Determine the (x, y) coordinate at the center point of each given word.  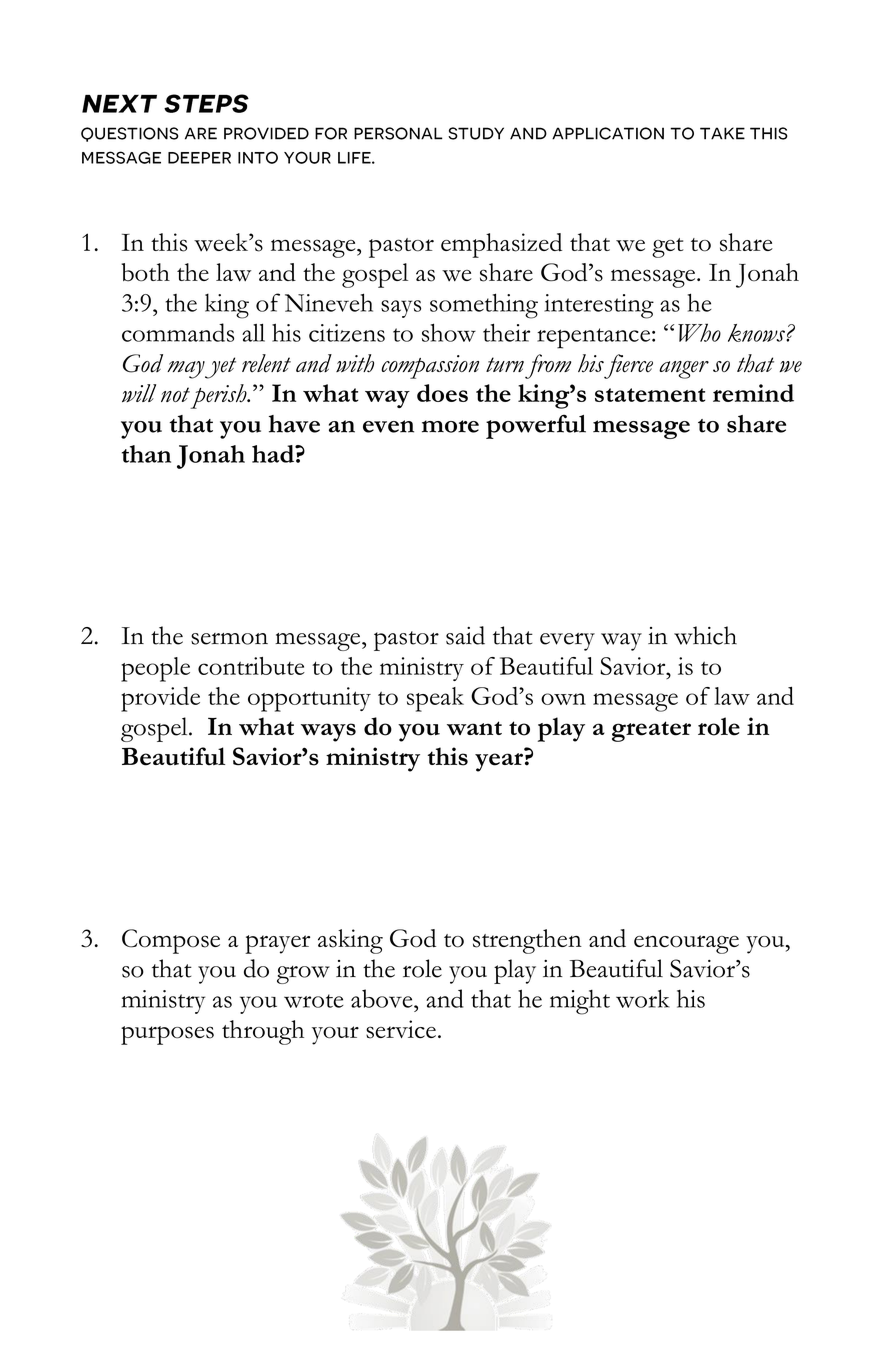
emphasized (501, 245)
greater (651, 731)
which (705, 635)
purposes (167, 1035)
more (450, 426)
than (146, 454)
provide (160, 699)
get (668, 248)
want (474, 728)
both (145, 272)
